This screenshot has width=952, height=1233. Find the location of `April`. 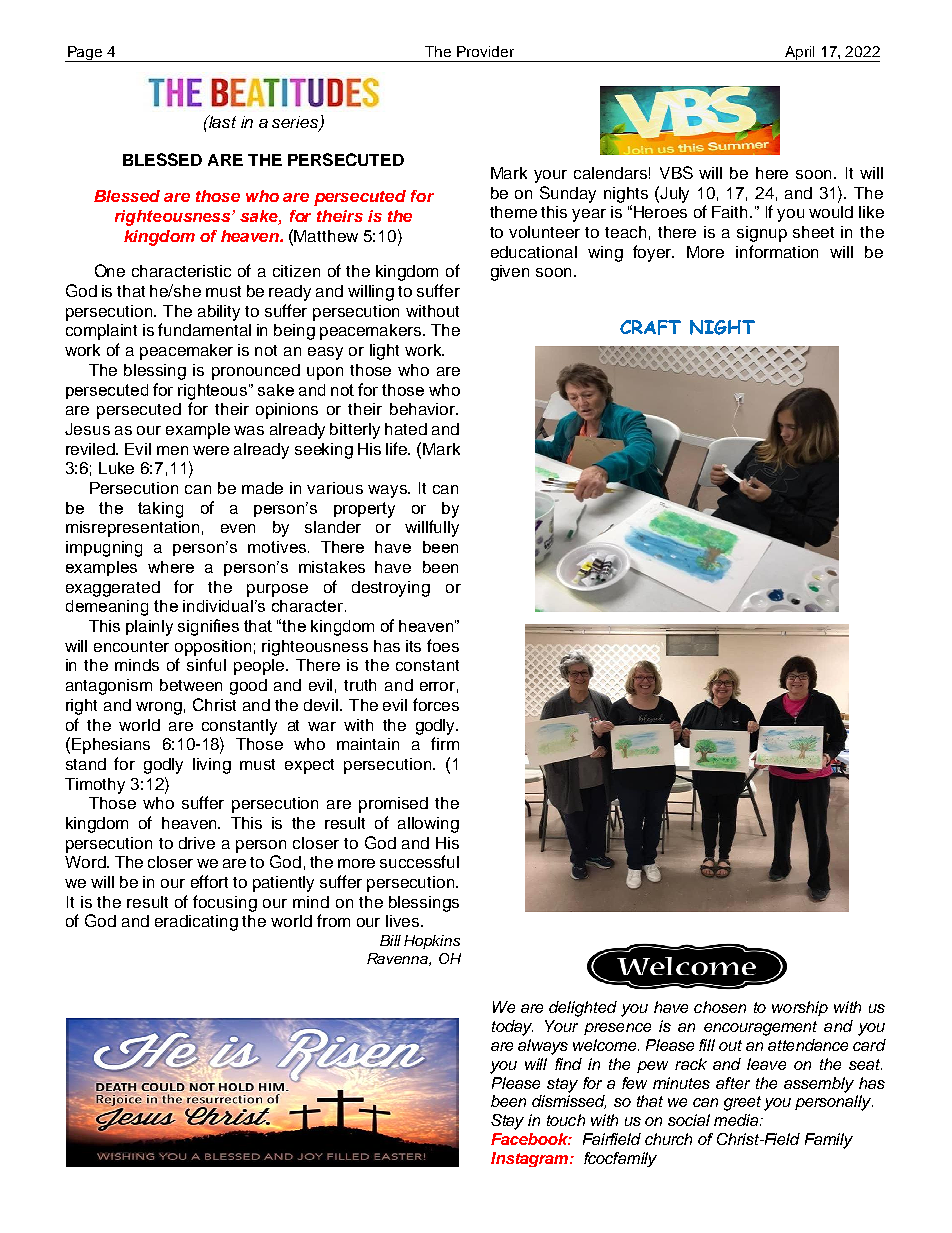

April is located at coordinates (800, 54).
